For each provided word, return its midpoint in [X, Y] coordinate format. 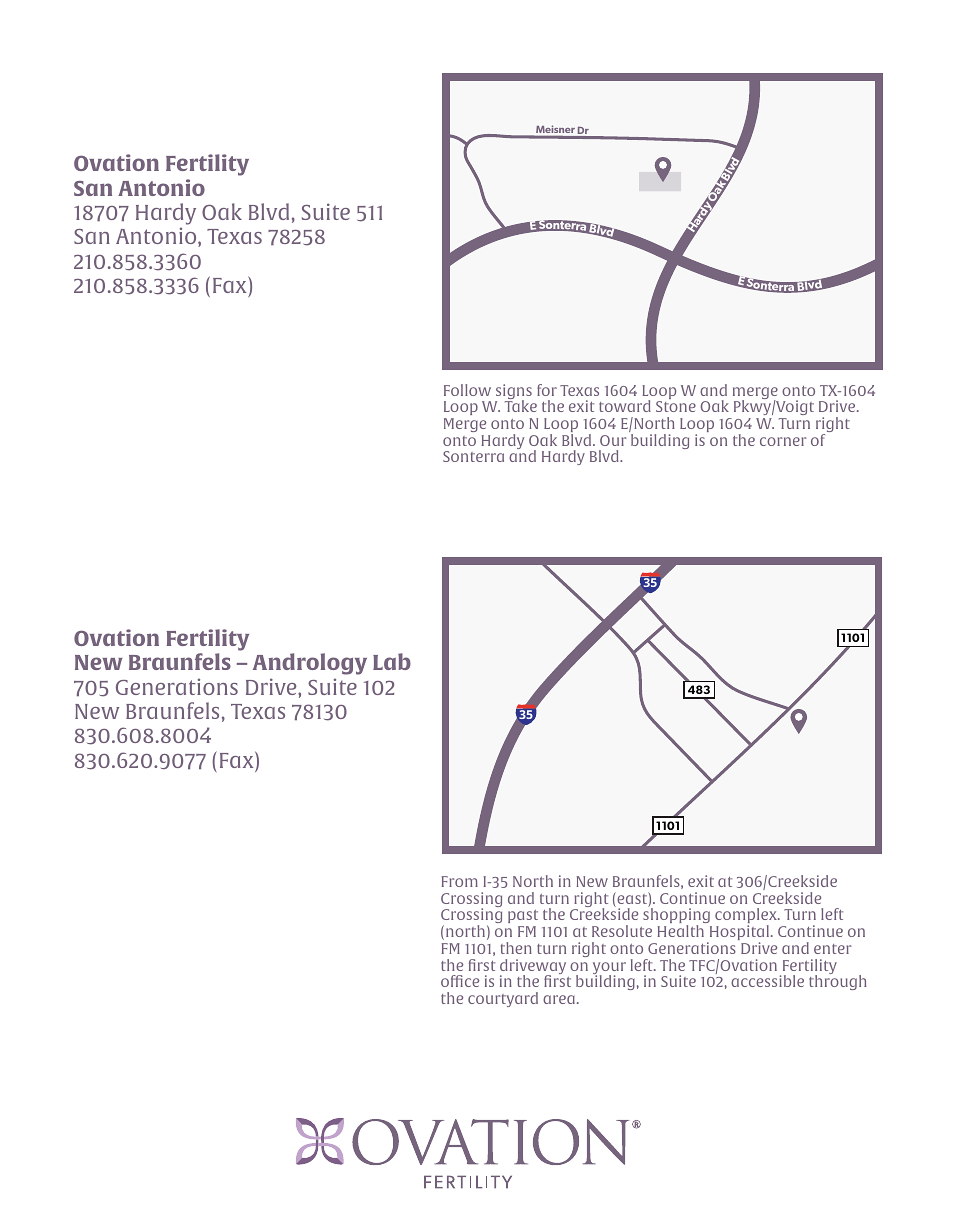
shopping [677, 917]
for [547, 390]
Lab [392, 661]
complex [747, 917]
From [459, 881]
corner [783, 441]
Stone [676, 406]
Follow [467, 390]
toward [625, 406]
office [460, 981]
